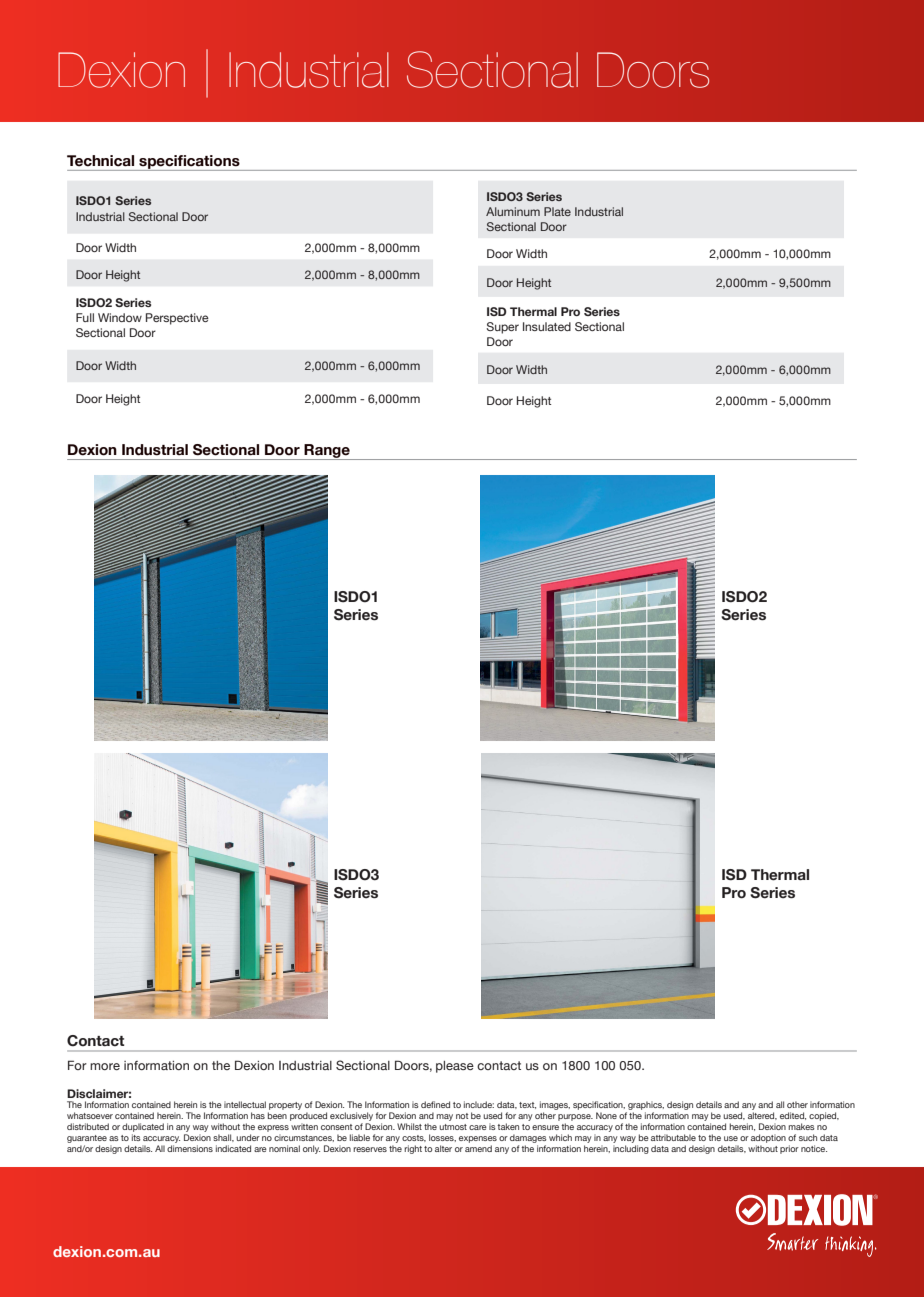 This image has width=924, height=1297. I want to click on Plate, so click(557, 211).
